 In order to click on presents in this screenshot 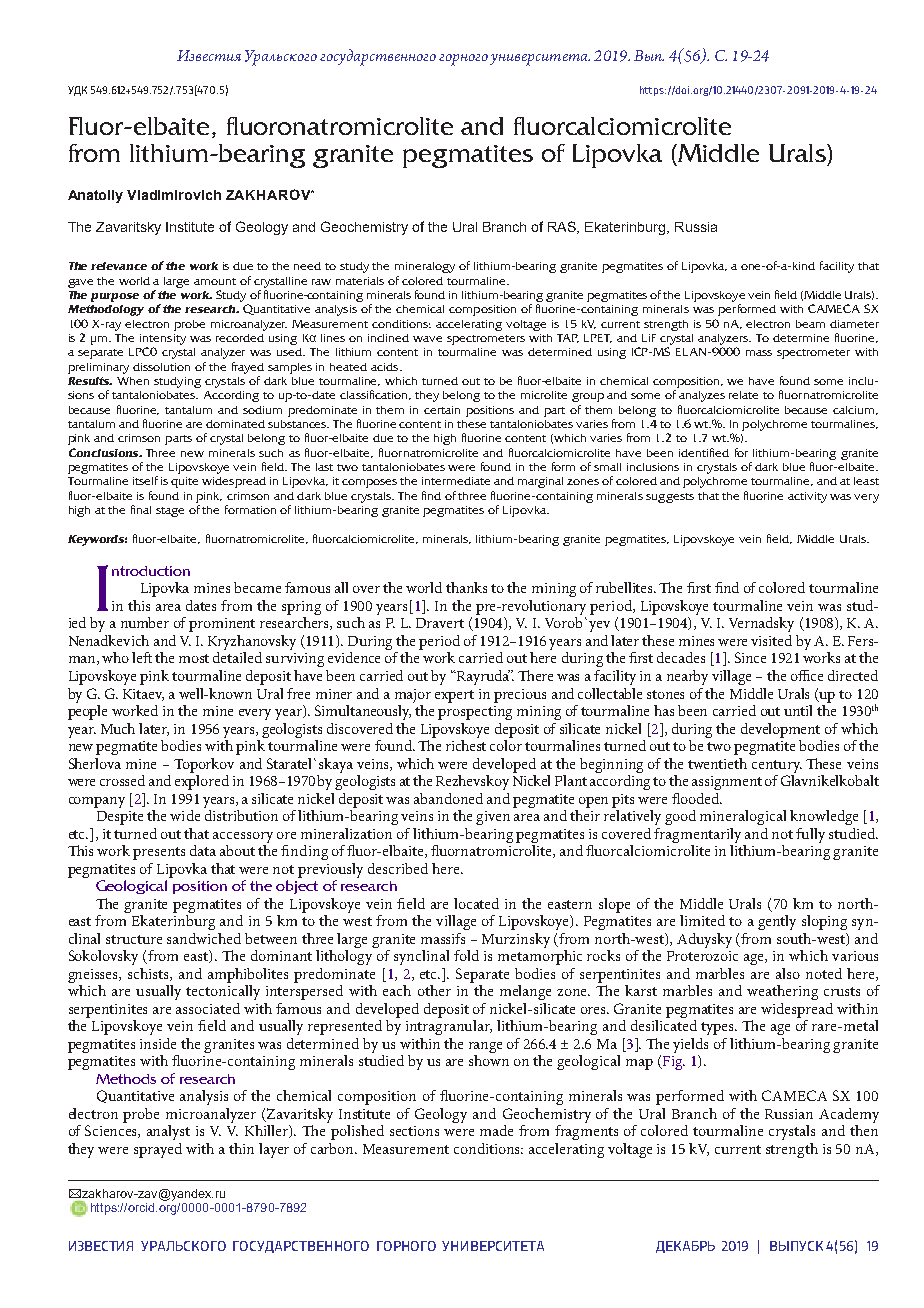, I will do `click(159, 853)`.
